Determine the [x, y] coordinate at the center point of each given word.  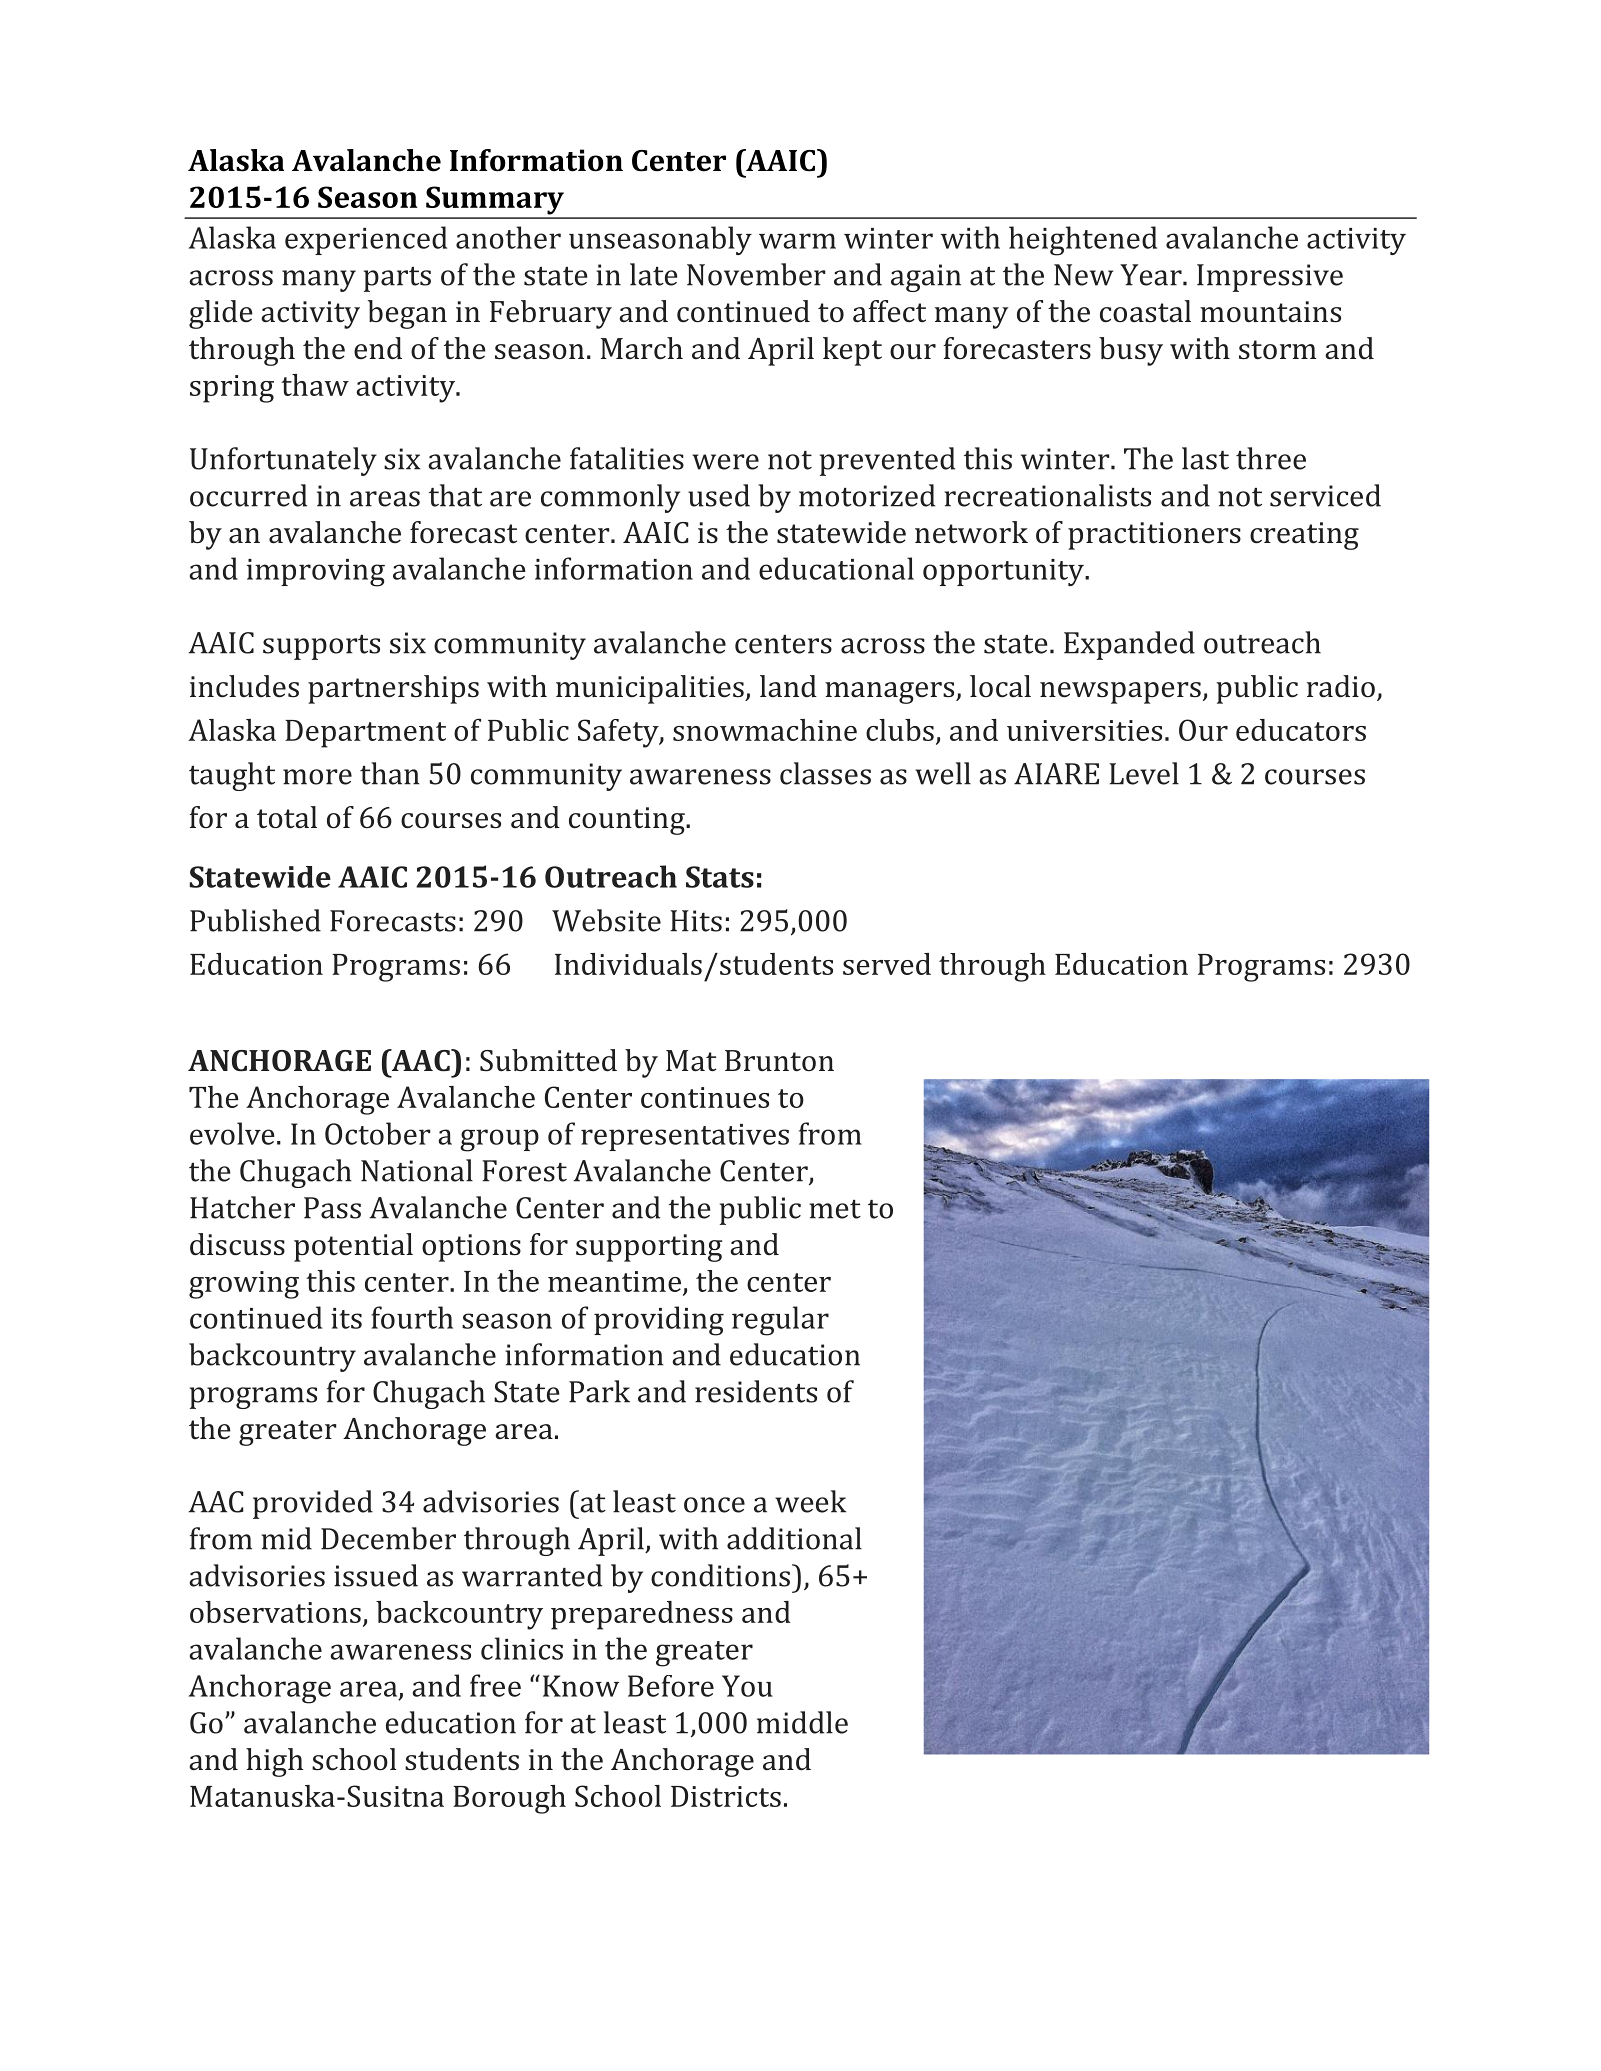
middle [802, 1722]
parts [397, 279]
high [274, 1762]
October [378, 1133]
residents [756, 1391]
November [756, 274]
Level [1144, 773]
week [810, 1501]
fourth [412, 1317]
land [788, 686]
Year [1152, 275]
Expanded [1129, 645]
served [887, 964]
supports [321, 647]
